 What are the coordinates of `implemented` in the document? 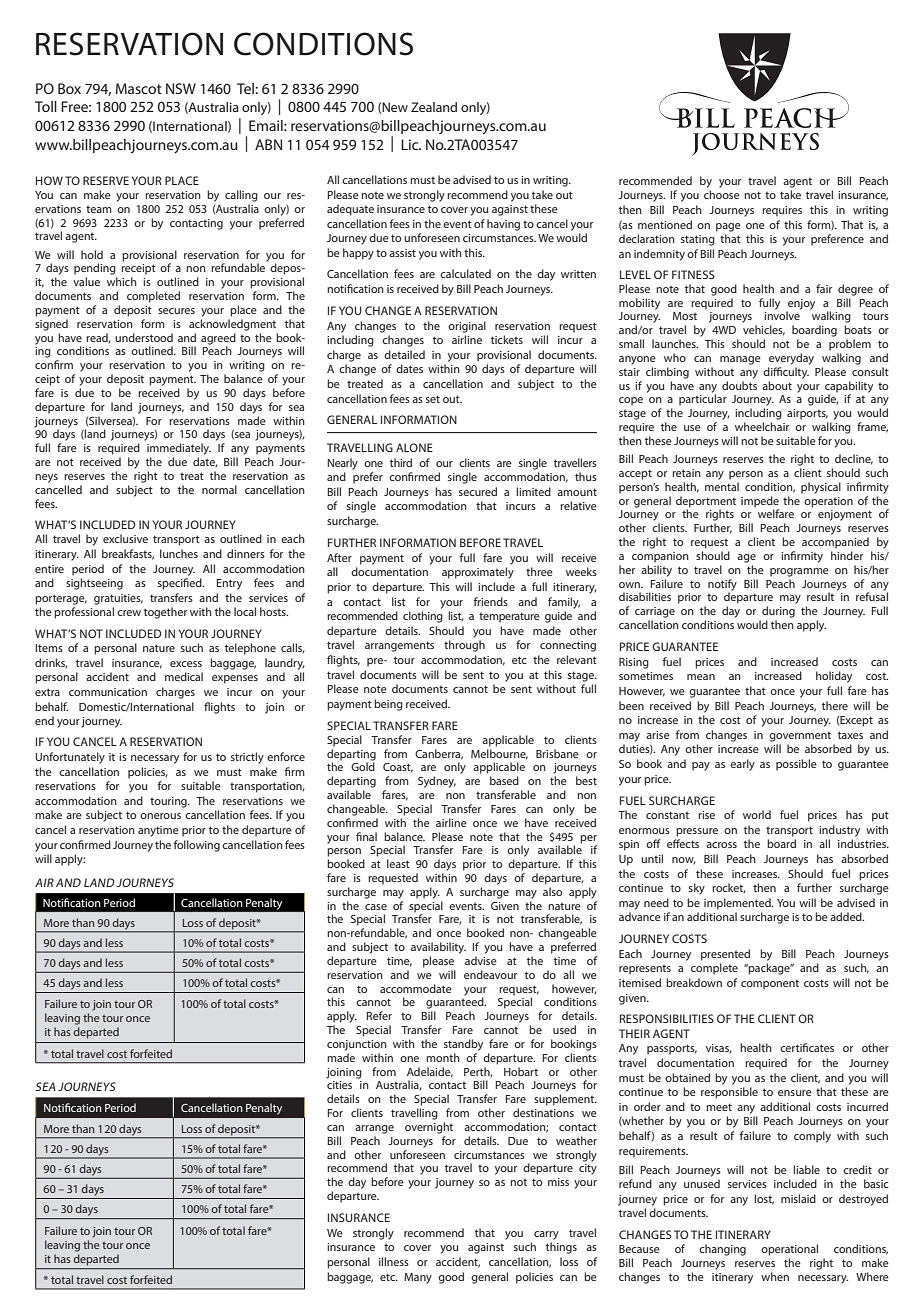 It's located at (738, 904).
